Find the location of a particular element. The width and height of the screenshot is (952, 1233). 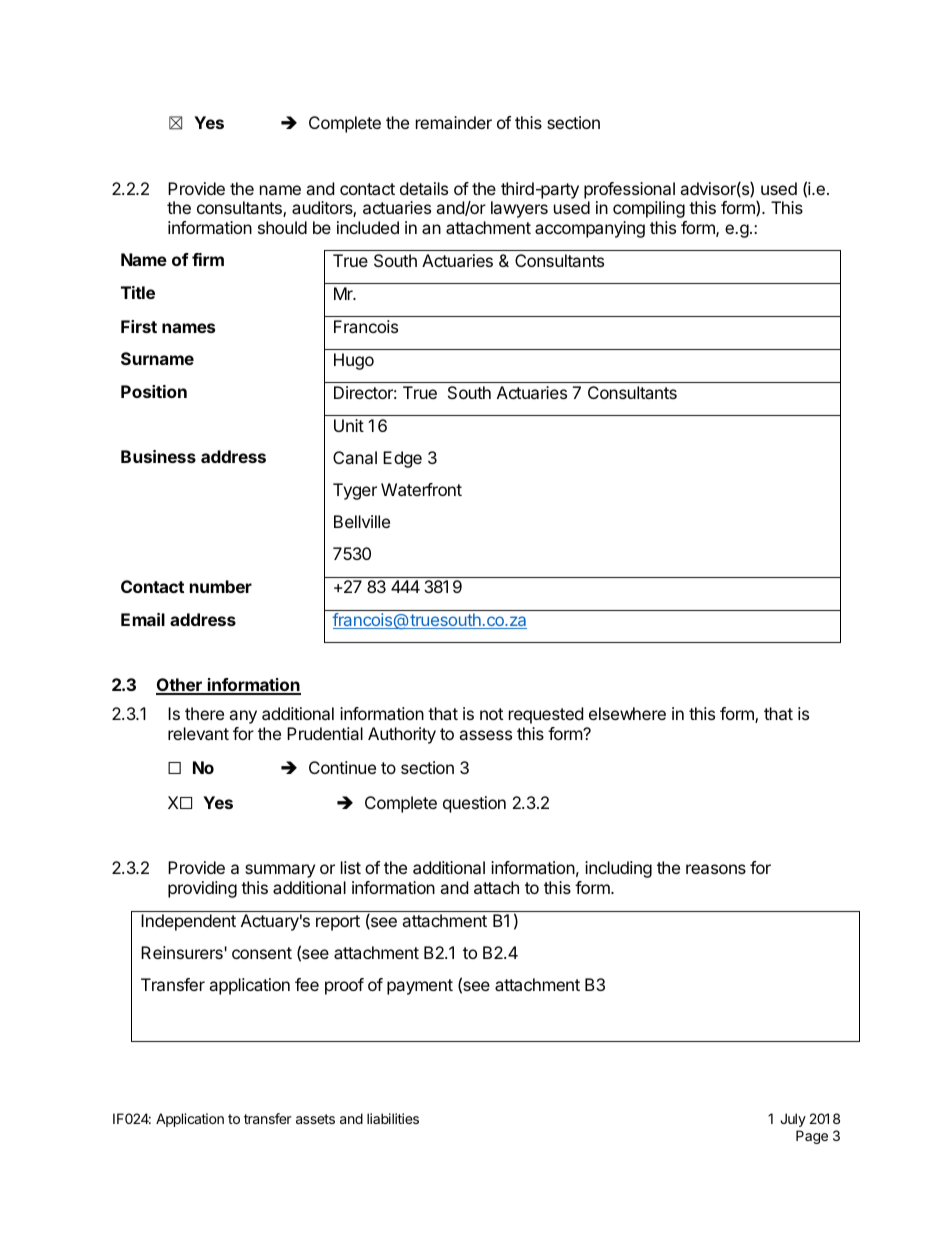

remainder is located at coordinates (454, 122).
